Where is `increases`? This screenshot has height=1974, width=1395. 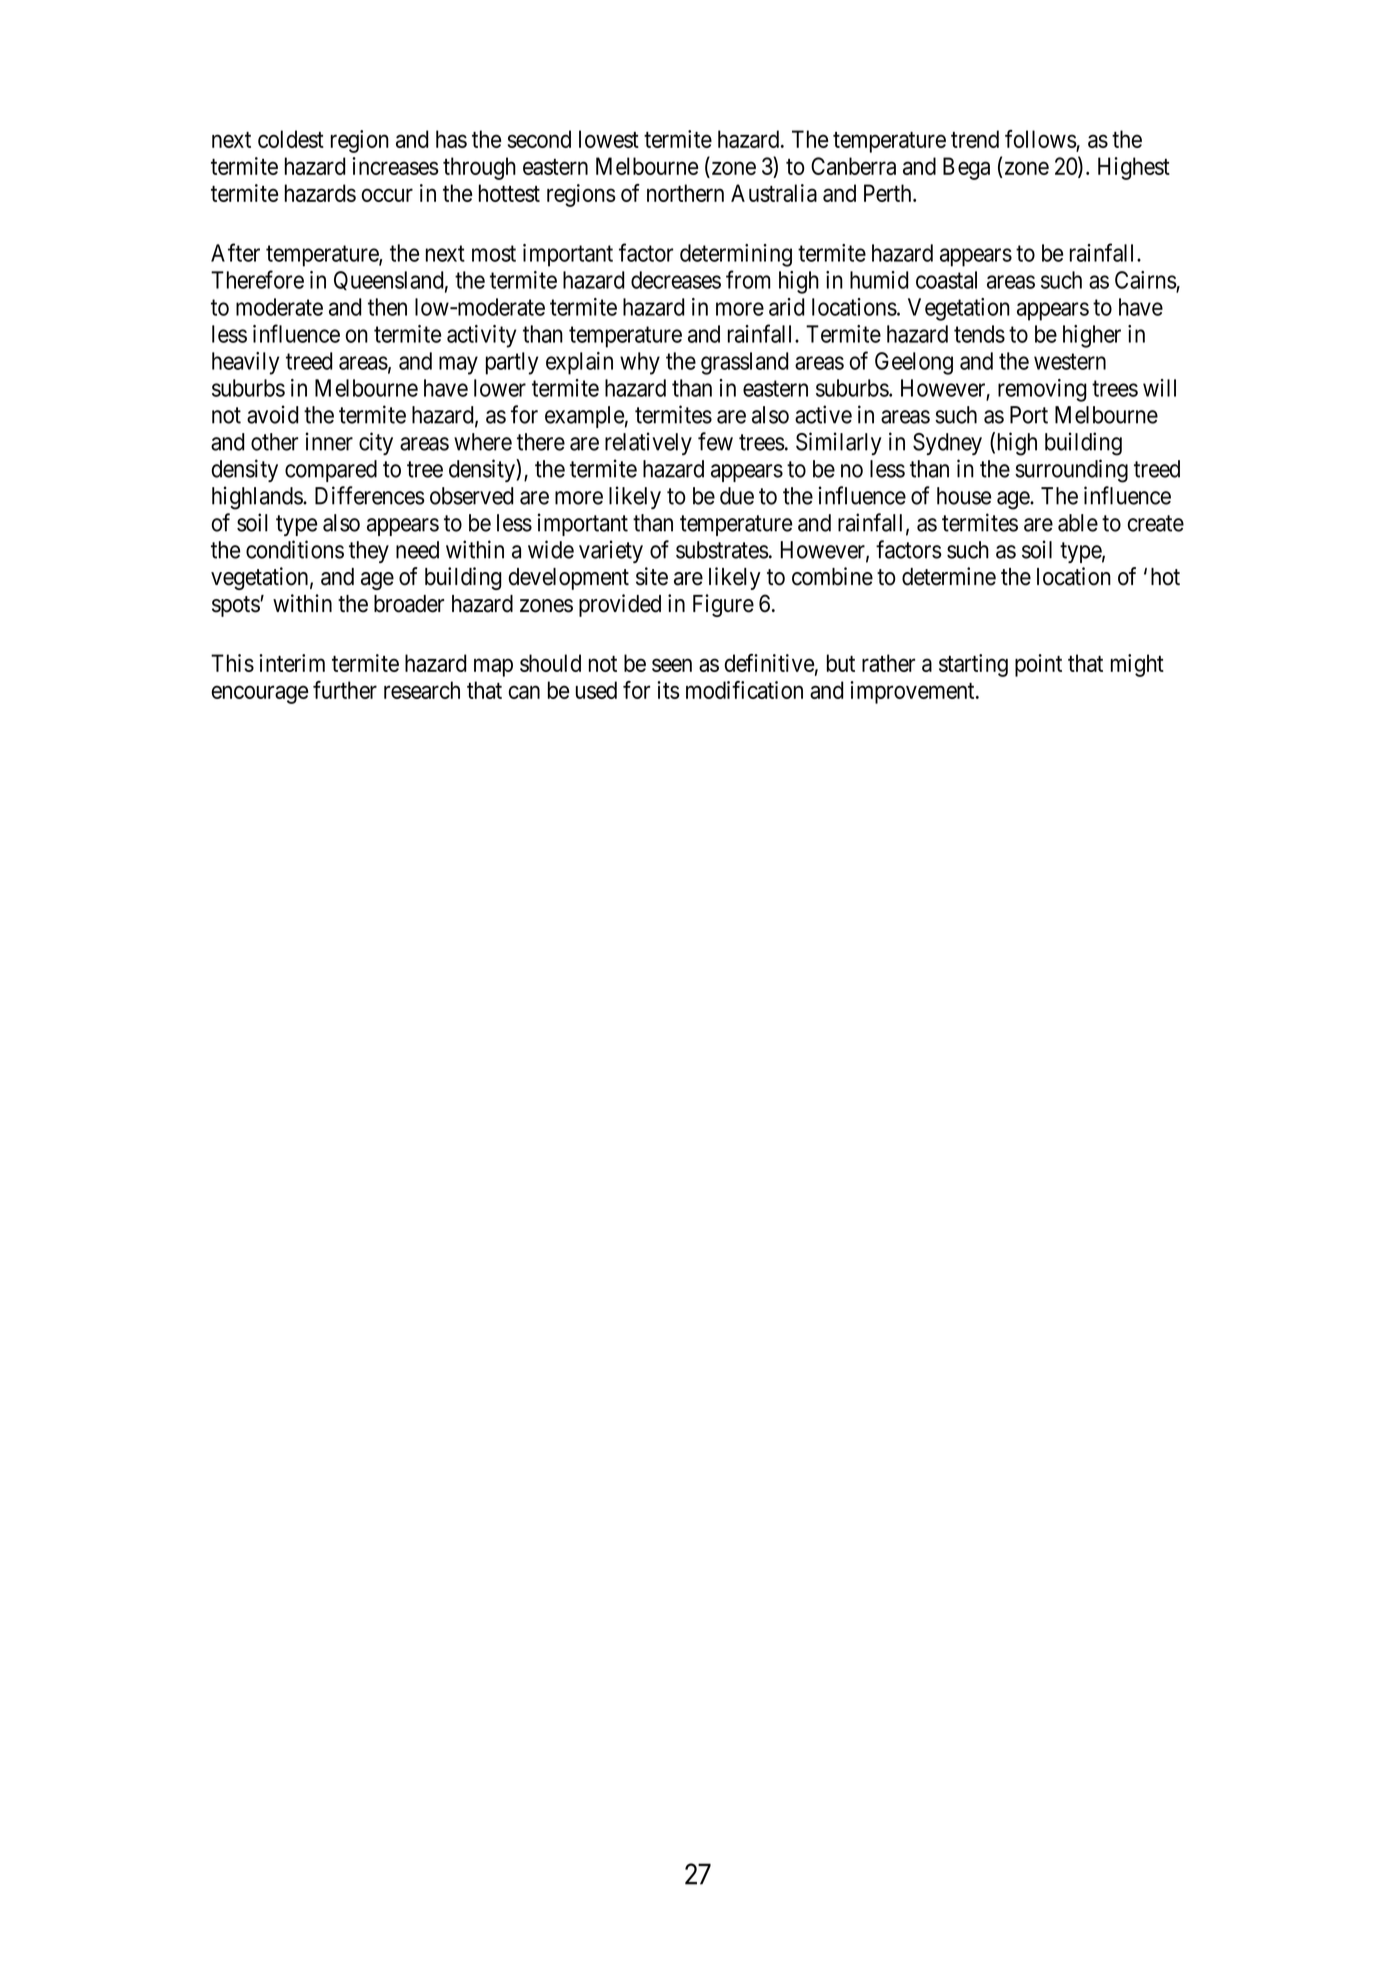 increases is located at coordinates (395, 166).
